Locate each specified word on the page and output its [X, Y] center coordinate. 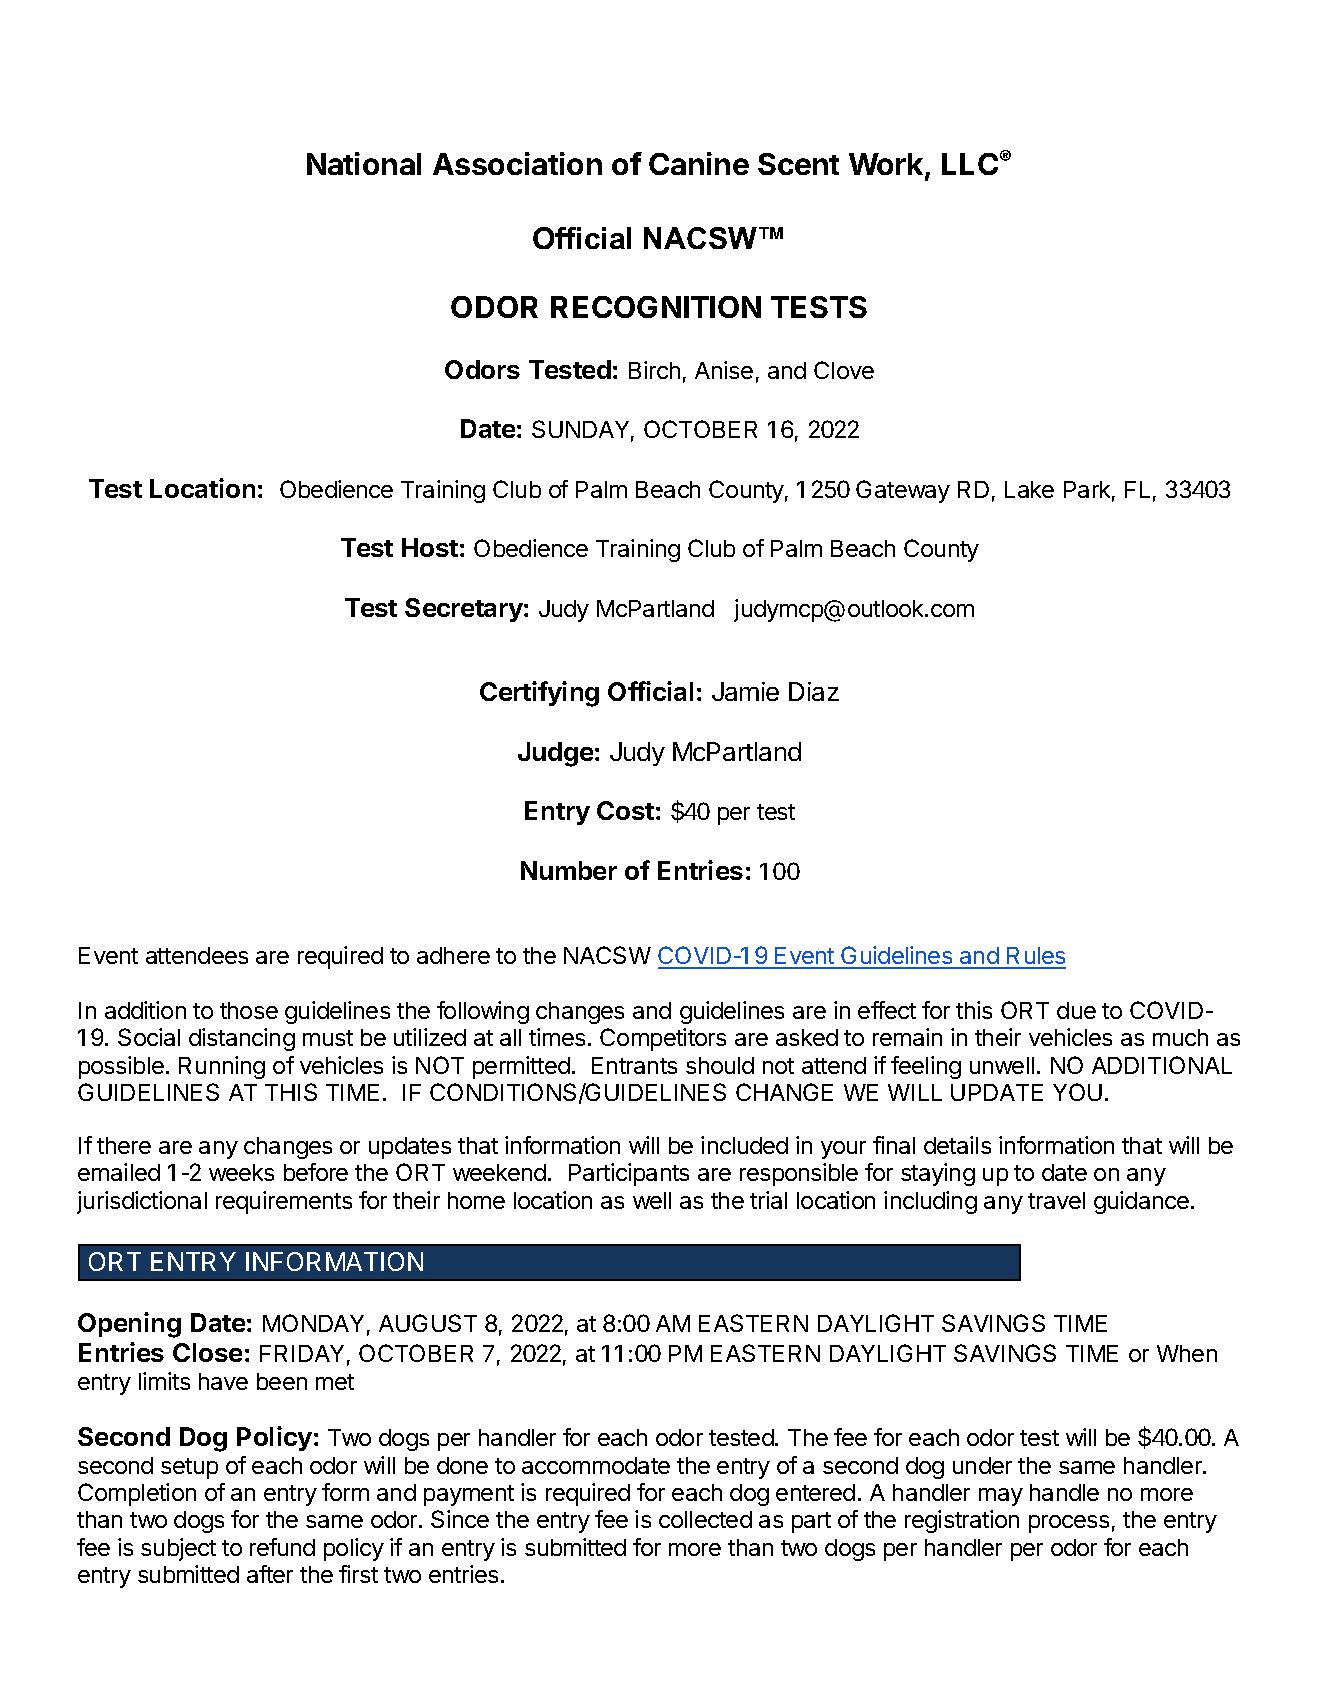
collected [705, 1519]
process [1069, 1524]
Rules [1035, 957]
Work [887, 165]
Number [569, 870]
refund [282, 1547]
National [364, 163]
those [249, 1010]
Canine [699, 163]
